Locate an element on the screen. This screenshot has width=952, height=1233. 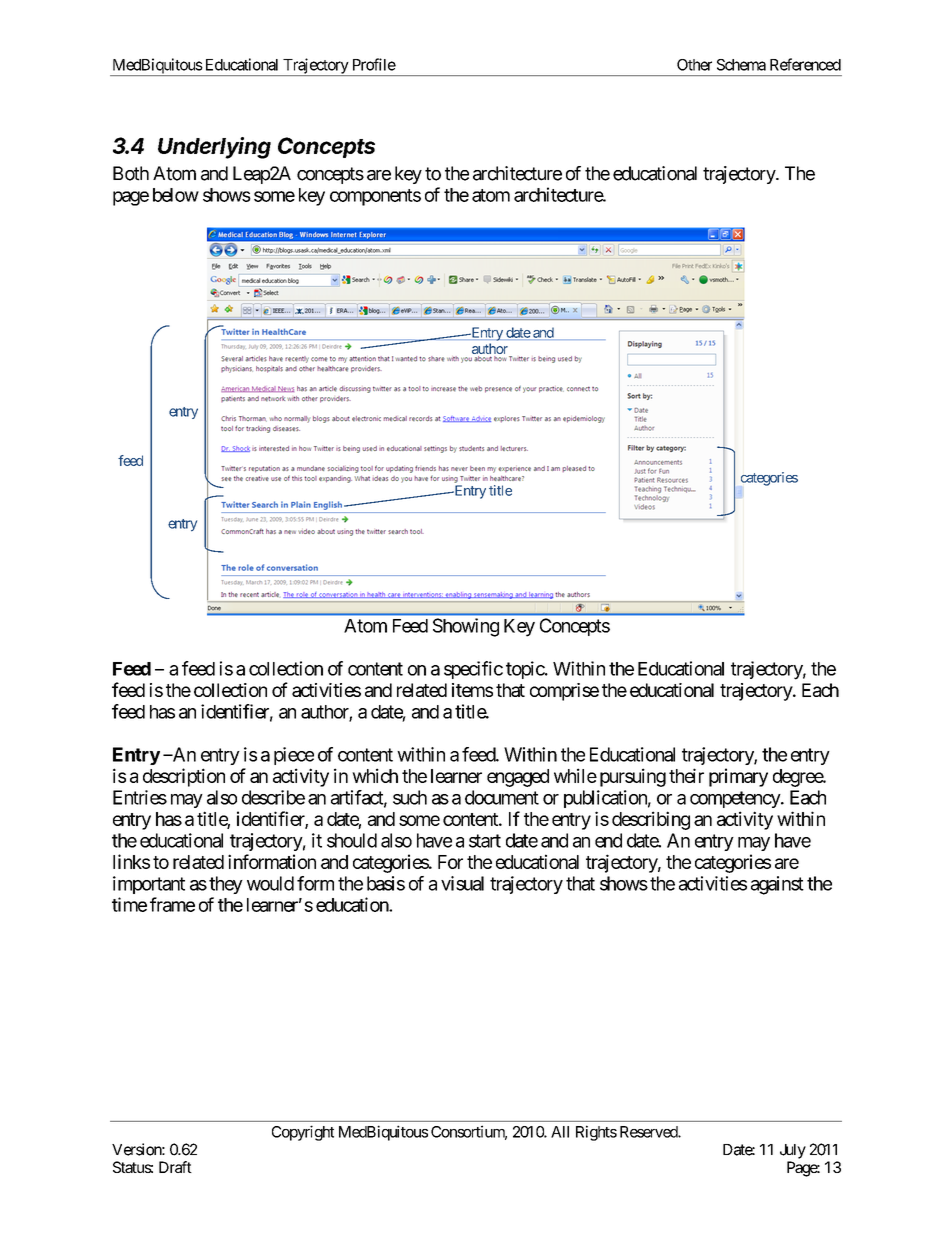
they is located at coordinates (226, 885).
